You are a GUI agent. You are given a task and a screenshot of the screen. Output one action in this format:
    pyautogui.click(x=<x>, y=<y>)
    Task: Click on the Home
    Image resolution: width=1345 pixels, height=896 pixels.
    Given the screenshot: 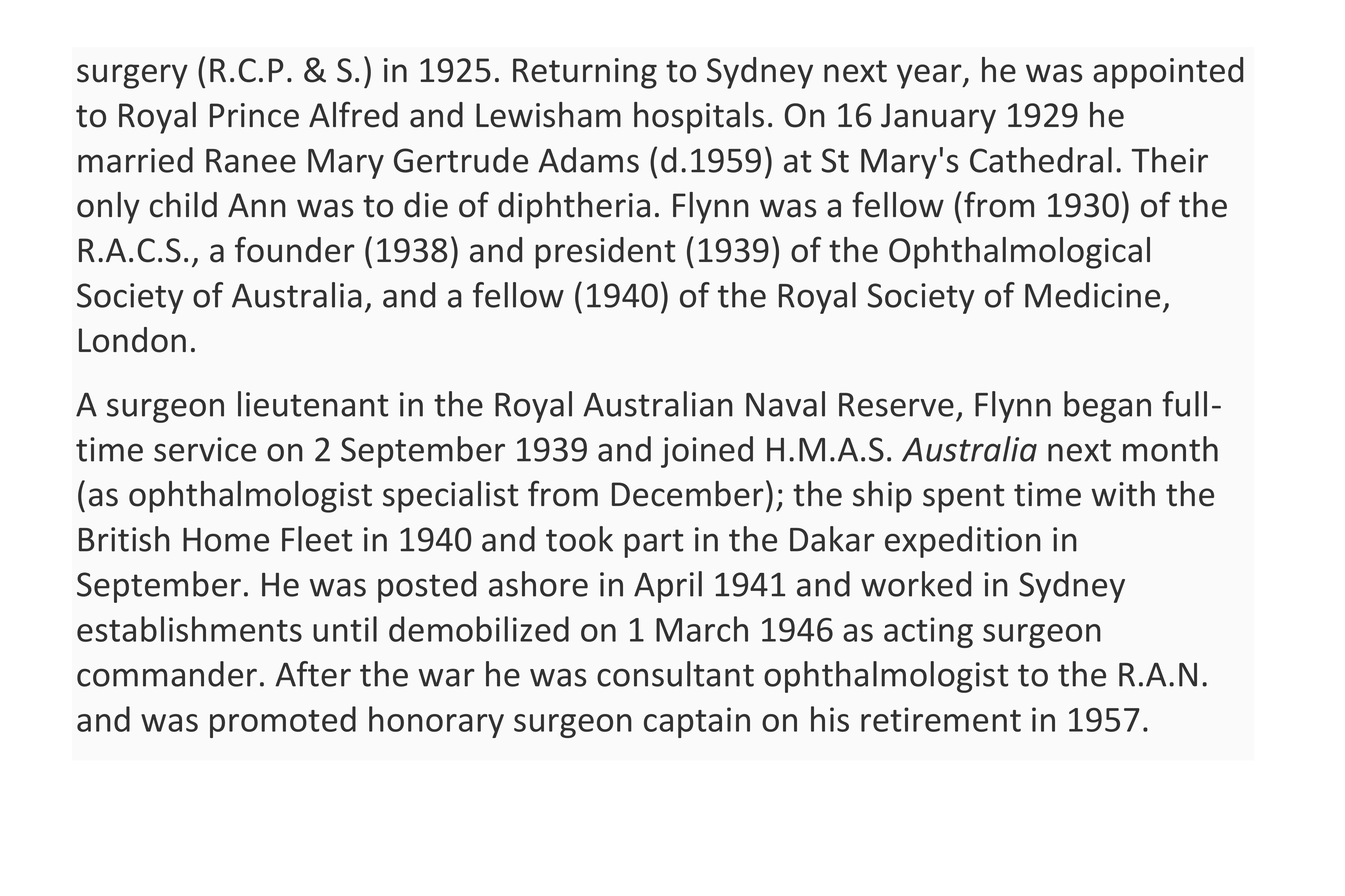 What is the action you would take?
    pyautogui.click(x=226, y=540)
